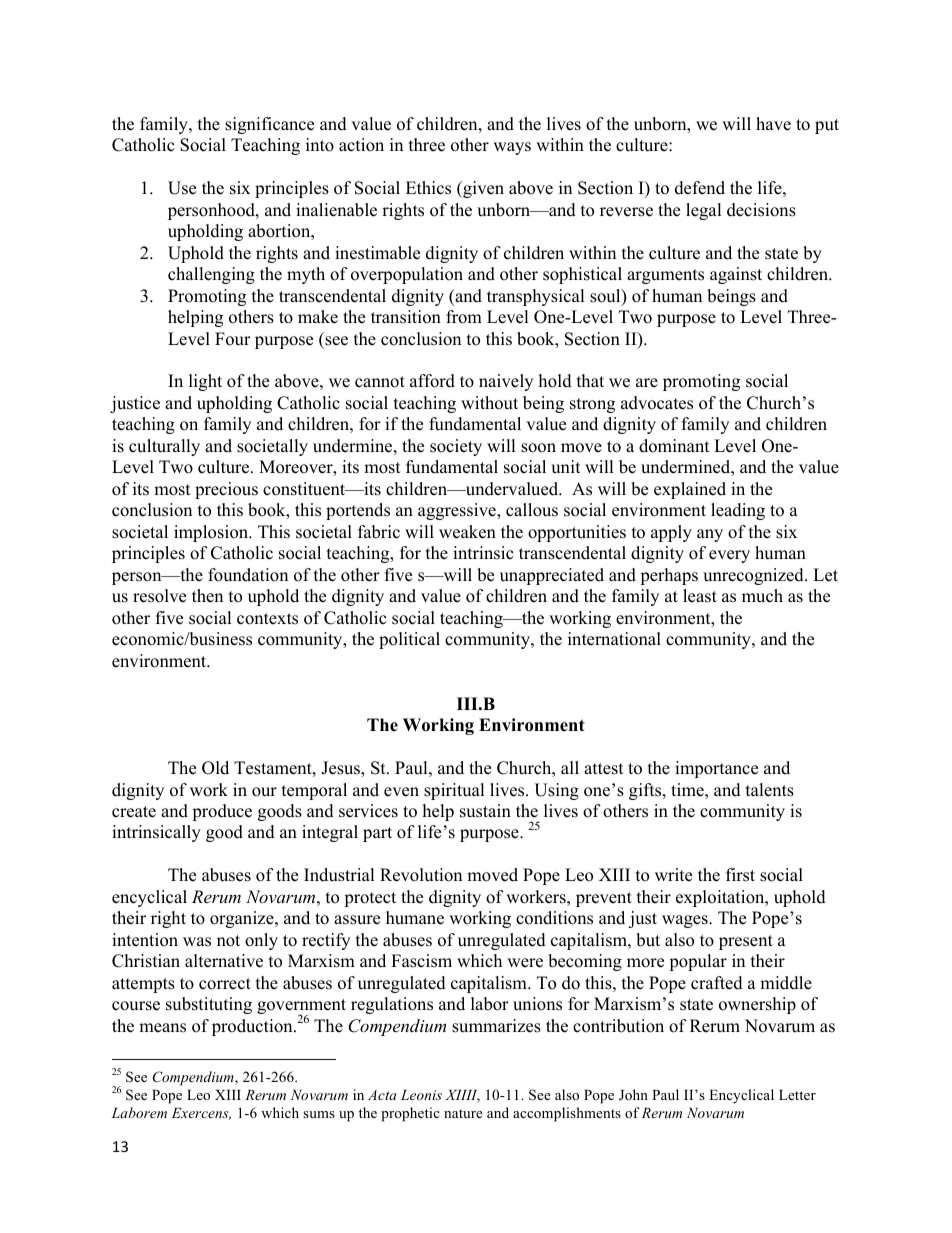 The image size is (952, 1233). I want to click on significance, so click(269, 125).
